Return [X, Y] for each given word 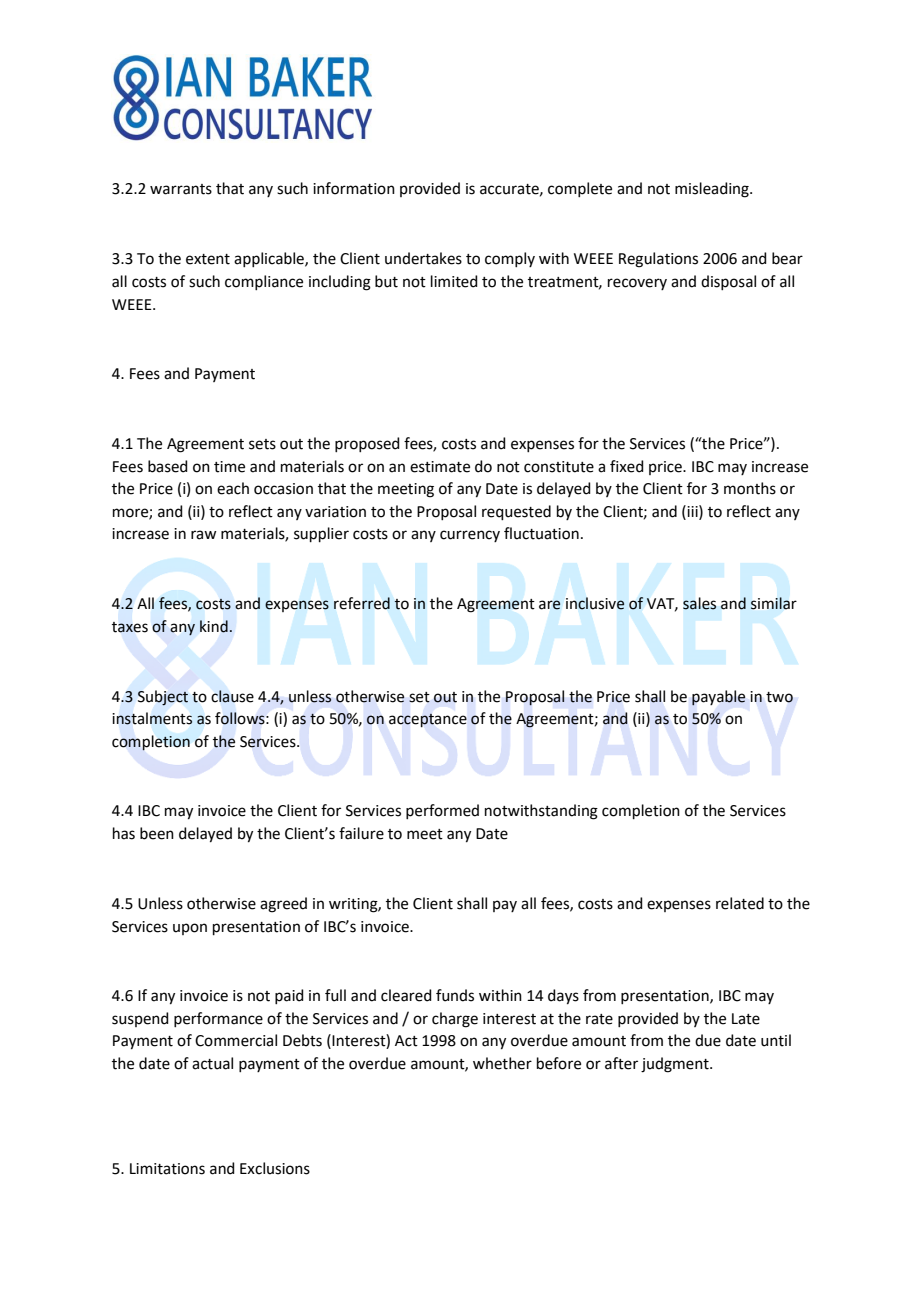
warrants [181, 189]
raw [203, 535]
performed [442, 811]
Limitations [167, 1169]
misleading [713, 190]
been [157, 833]
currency [470, 536]
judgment [676, 1065]
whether [502, 1063]
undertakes [423, 258]
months [750, 488]
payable [718, 698]
